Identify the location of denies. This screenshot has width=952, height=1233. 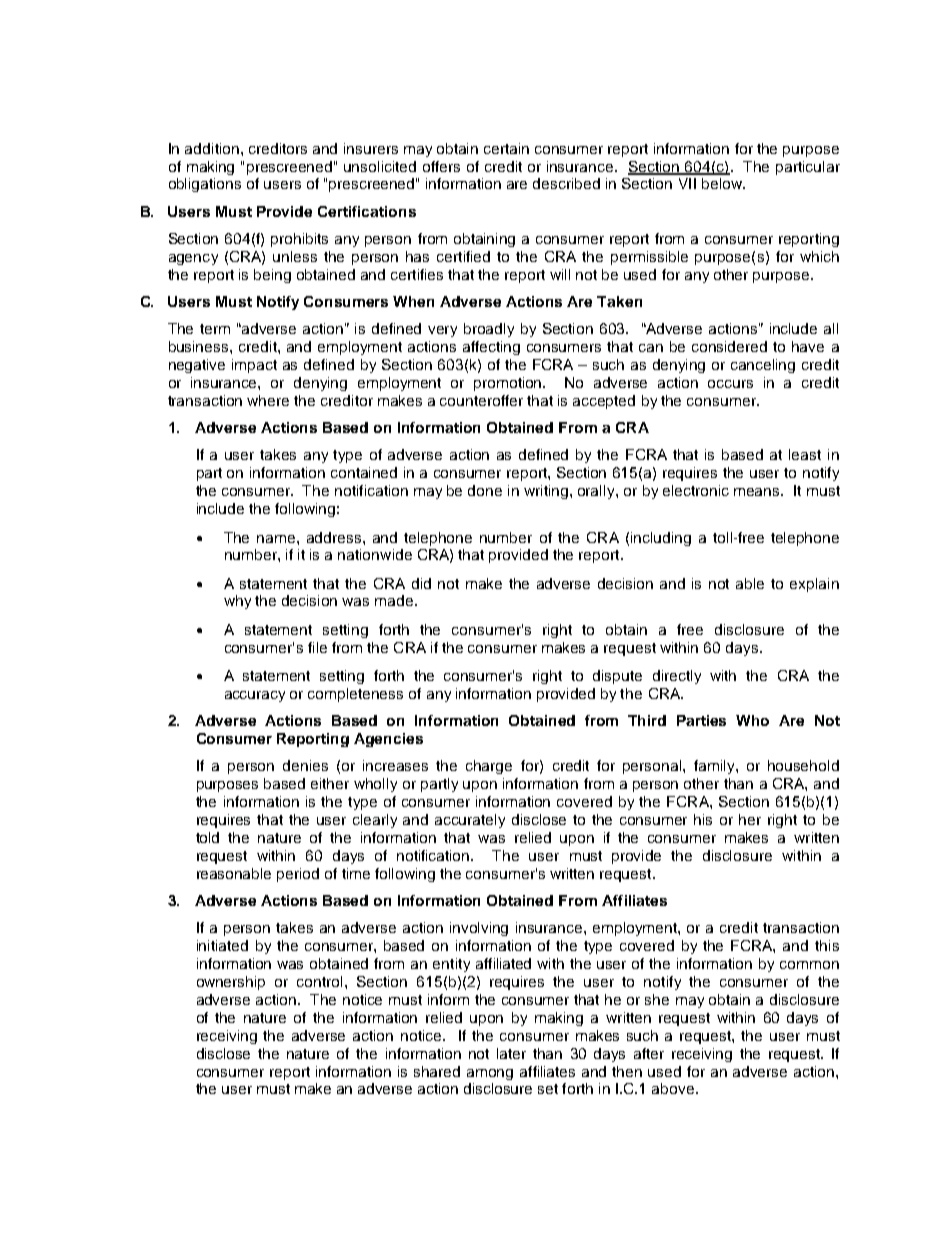
(305, 765).
